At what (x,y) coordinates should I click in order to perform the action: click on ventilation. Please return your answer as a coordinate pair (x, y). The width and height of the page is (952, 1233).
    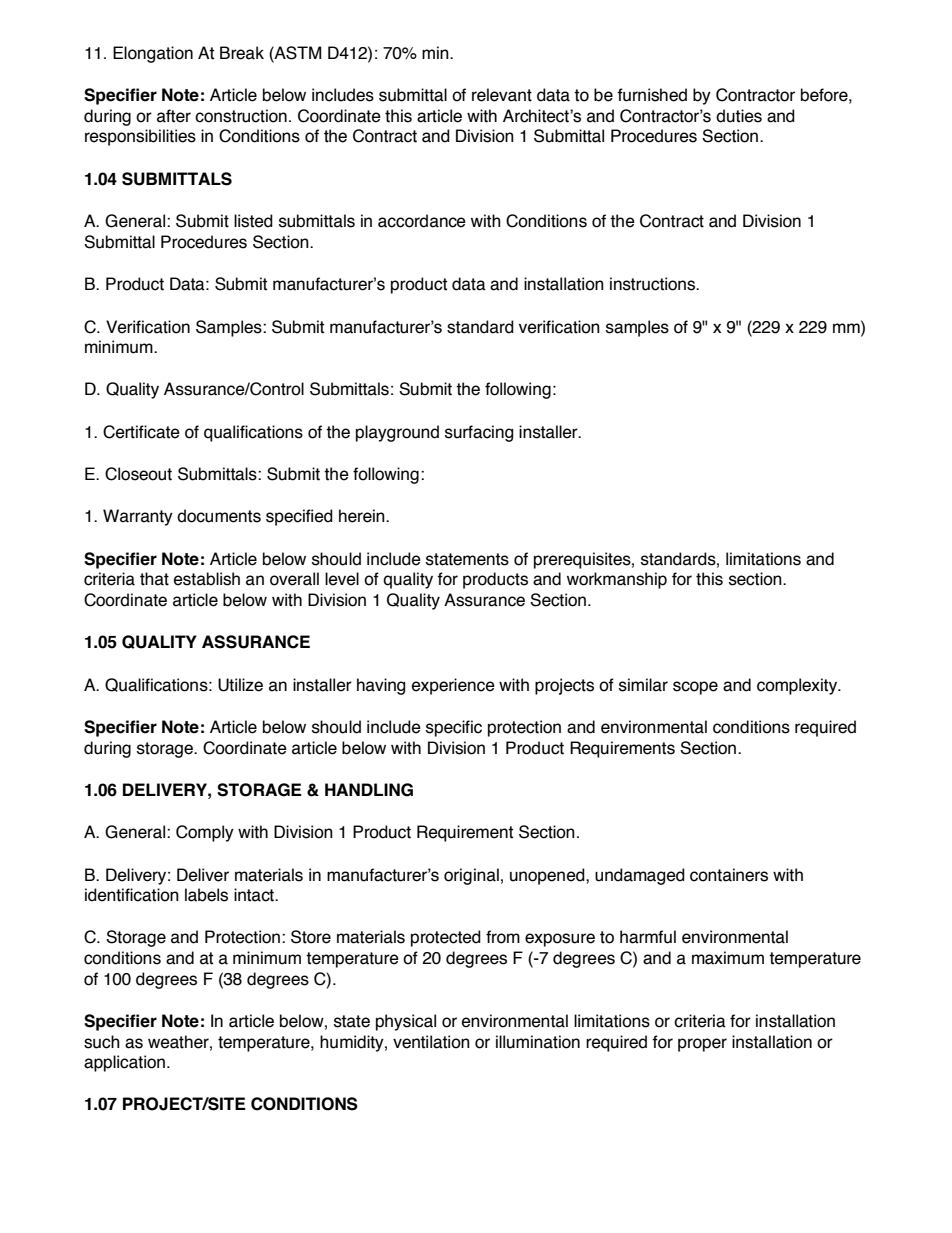
    Looking at the image, I should click on (431, 1042).
